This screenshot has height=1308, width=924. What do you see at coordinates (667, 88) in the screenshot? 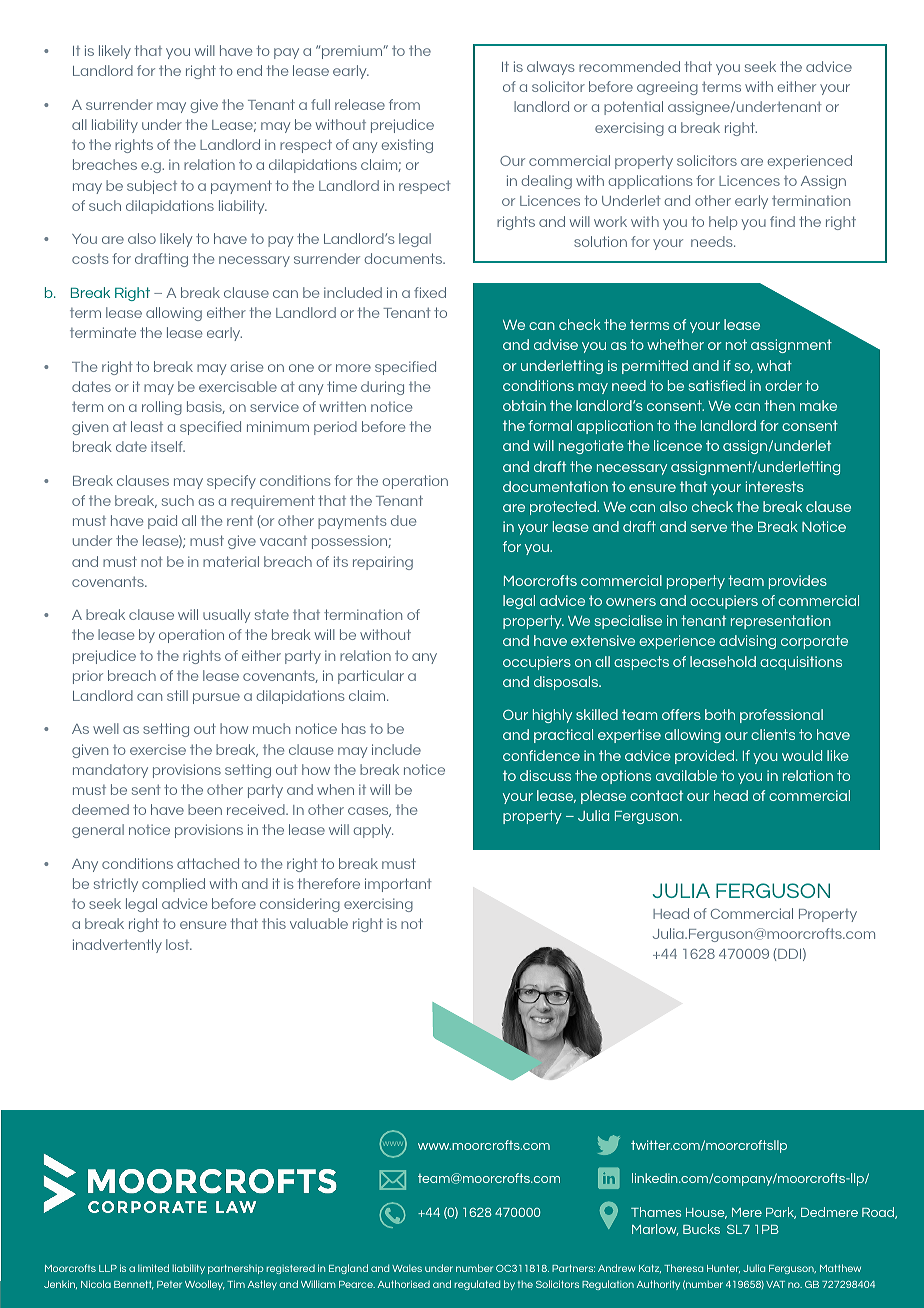
I see `agreeing` at bounding box center [667, 88].
